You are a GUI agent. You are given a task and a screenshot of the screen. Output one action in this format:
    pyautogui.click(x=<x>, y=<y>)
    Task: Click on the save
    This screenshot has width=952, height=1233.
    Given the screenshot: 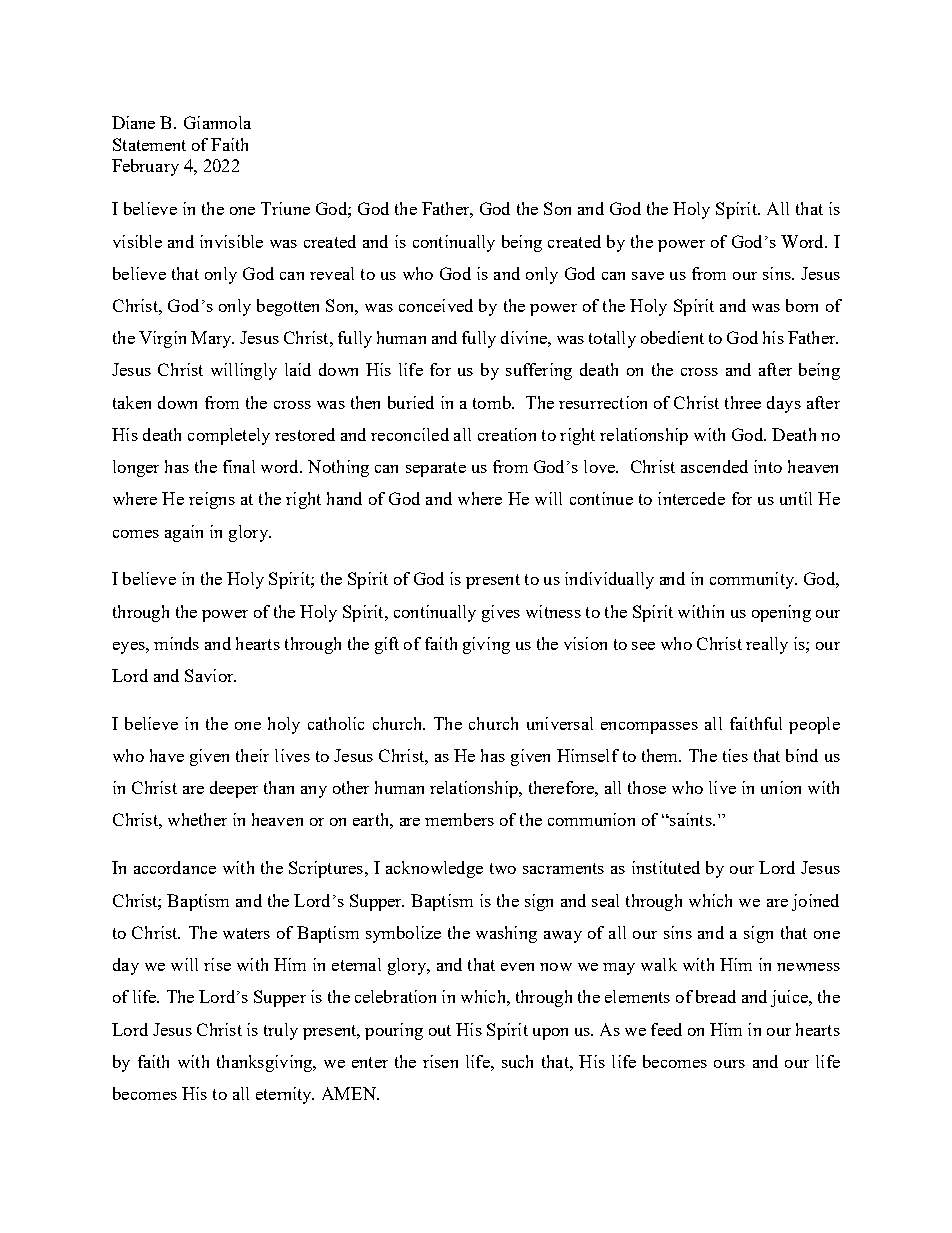 What is the action you would take?
    pyautogui.click(x=648, y=276)
